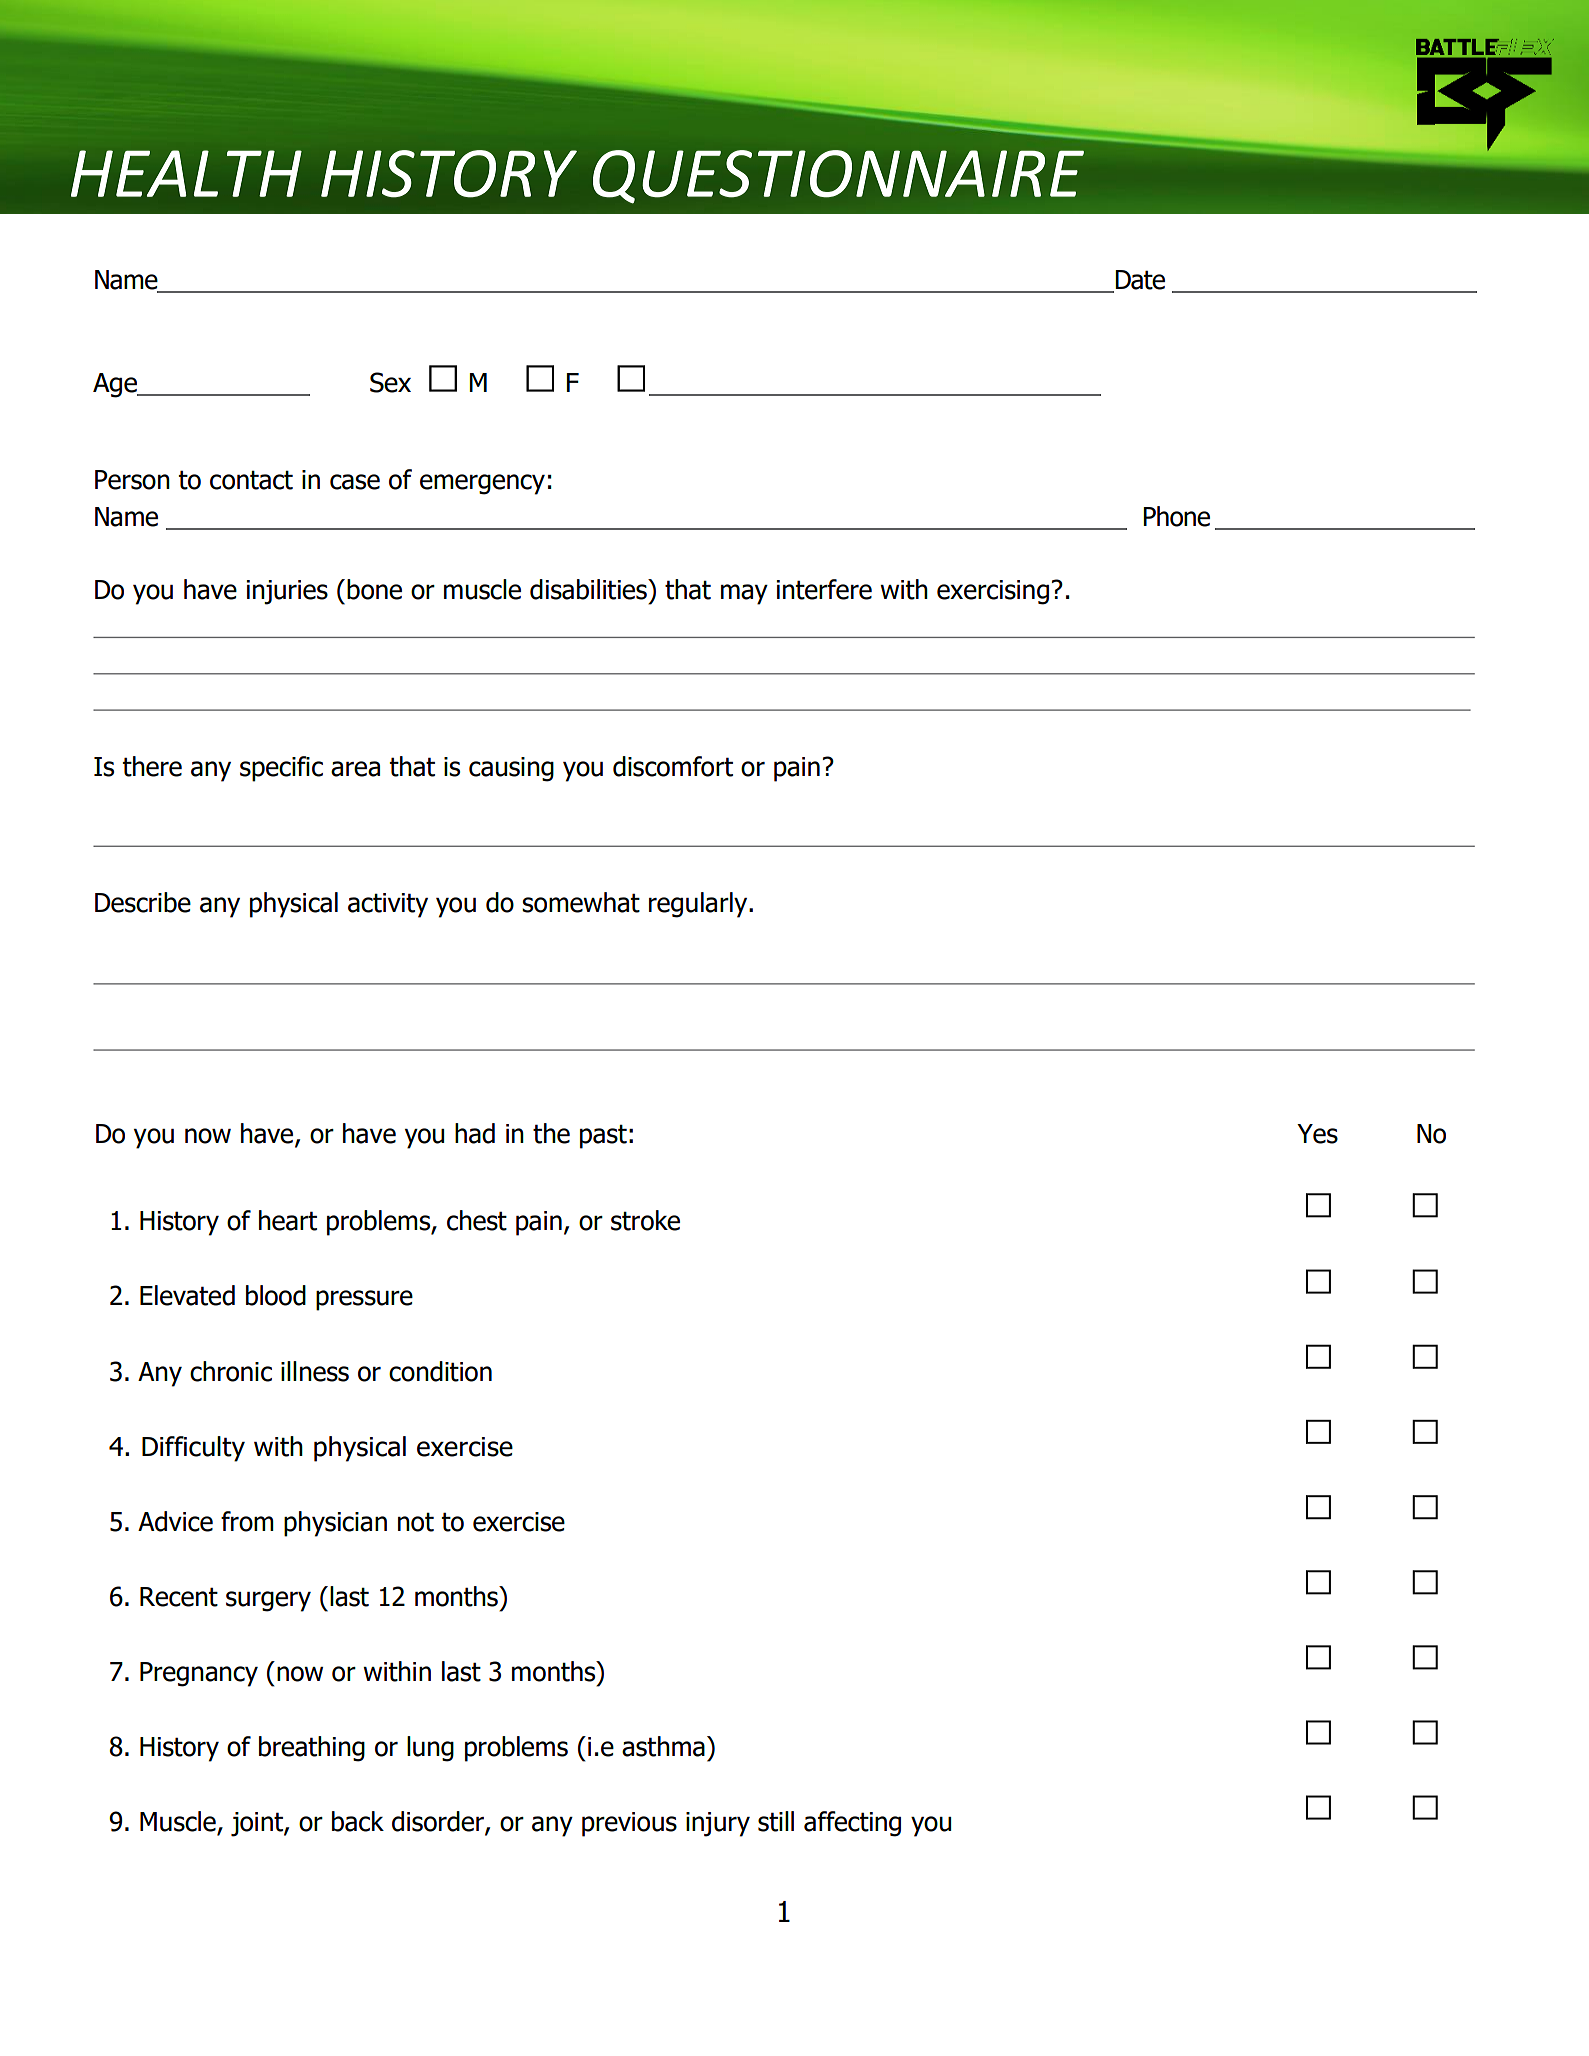 Image resolution: width=1589 pixels, height=2056 pixels. Describe the element at coordinates (312, 1749) in the screenshot. I see `breathing` at that location.
